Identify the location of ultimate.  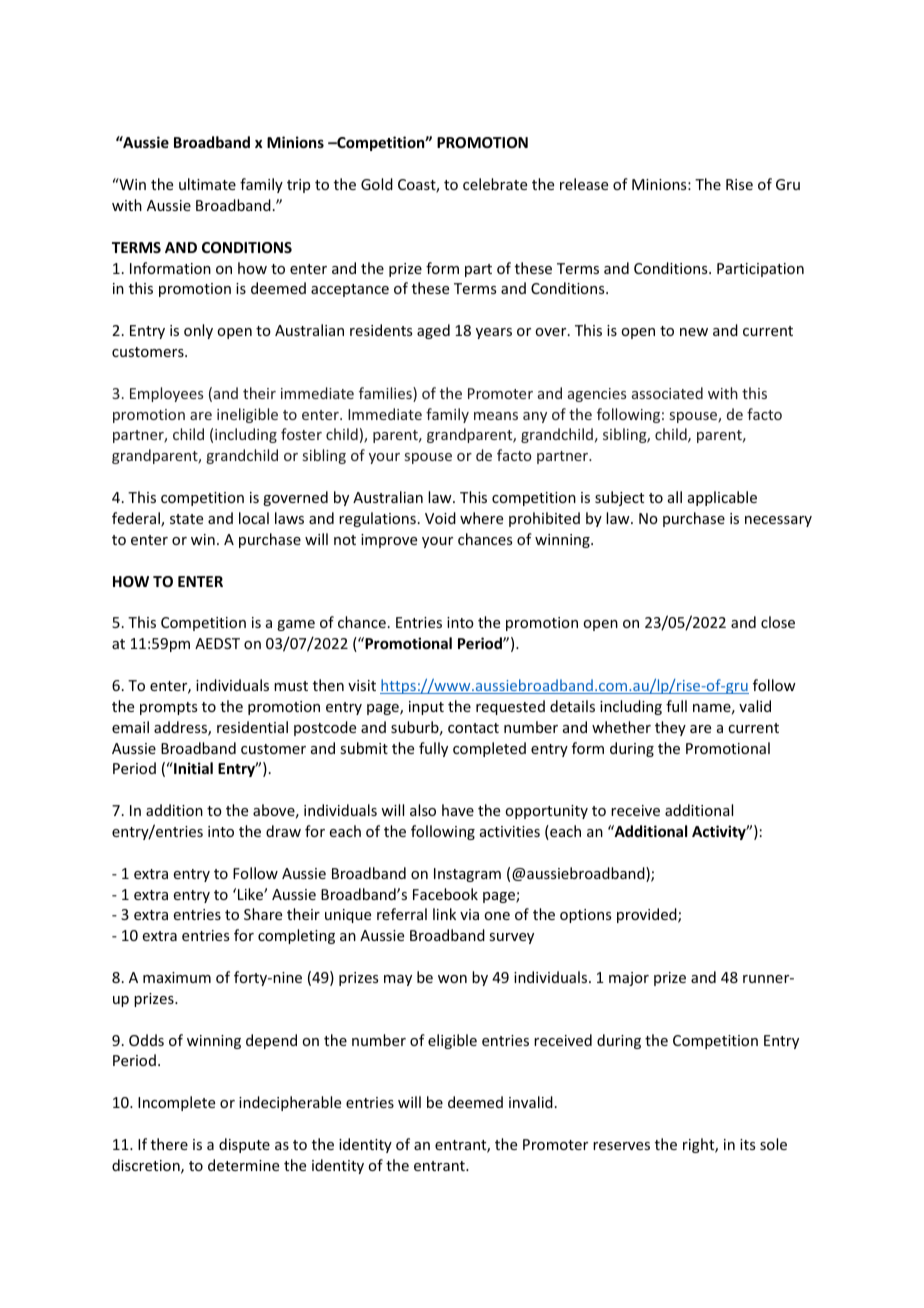
(207, 184).
